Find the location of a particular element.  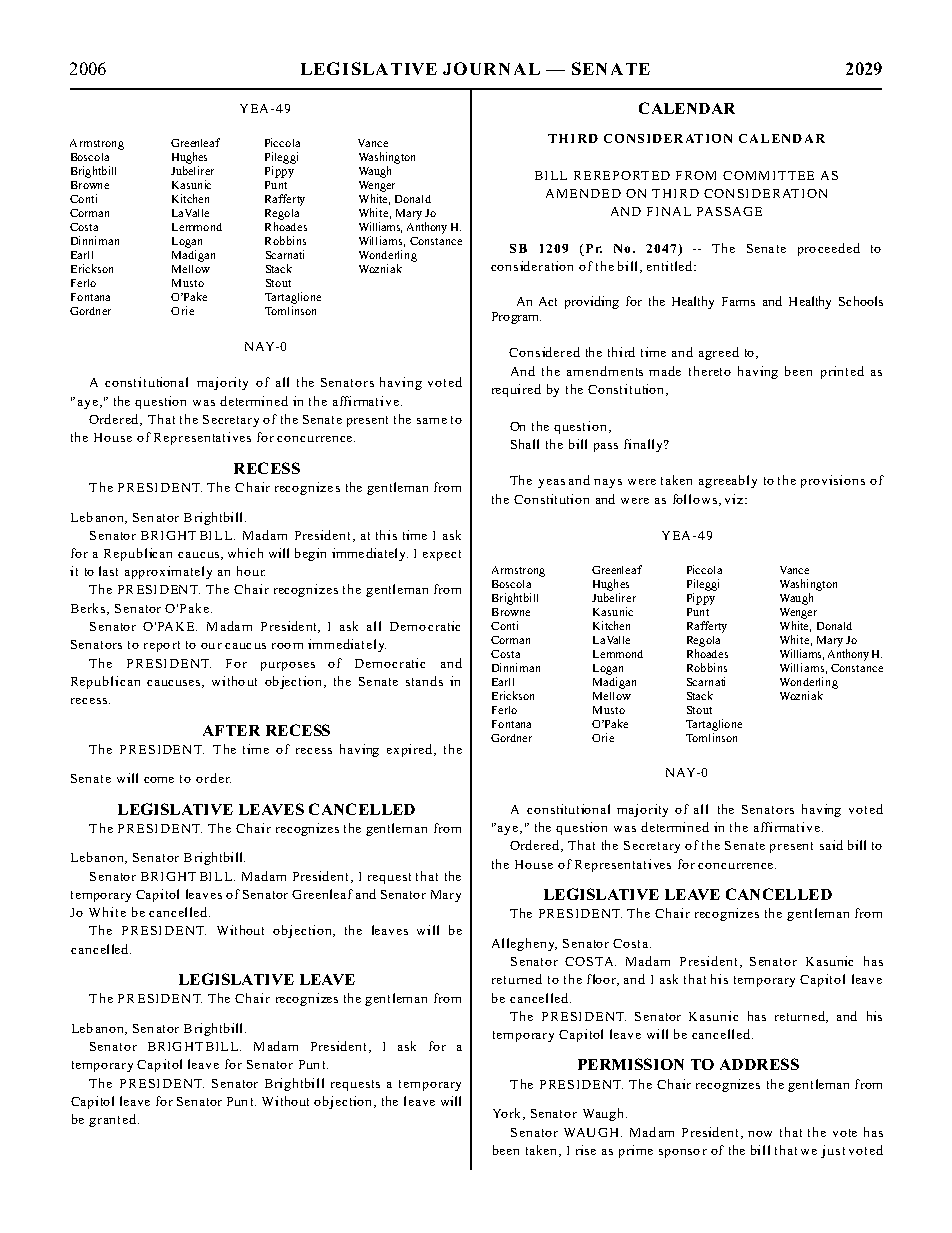

Allegheny is located at coordinates (524, 944).
